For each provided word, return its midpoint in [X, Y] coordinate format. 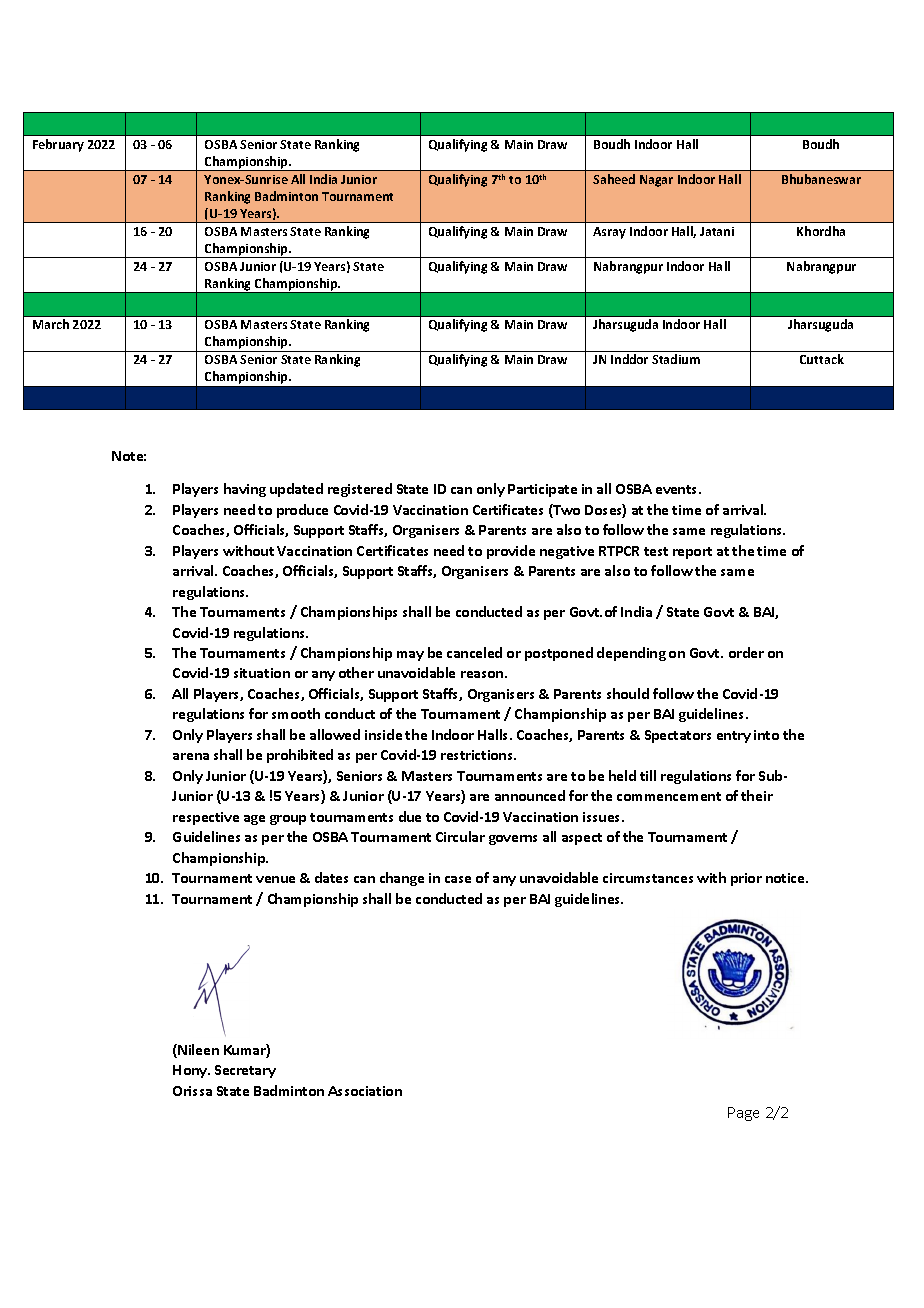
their [757, 795]
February [58, 145]
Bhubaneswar [821, 179]
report [692, 553]
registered [360, 490]
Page [743, 1114]
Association [365, 1091]
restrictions [478, 755]
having [245, 490]
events [678, 489]
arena [191, 756]
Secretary [245, 1071]
